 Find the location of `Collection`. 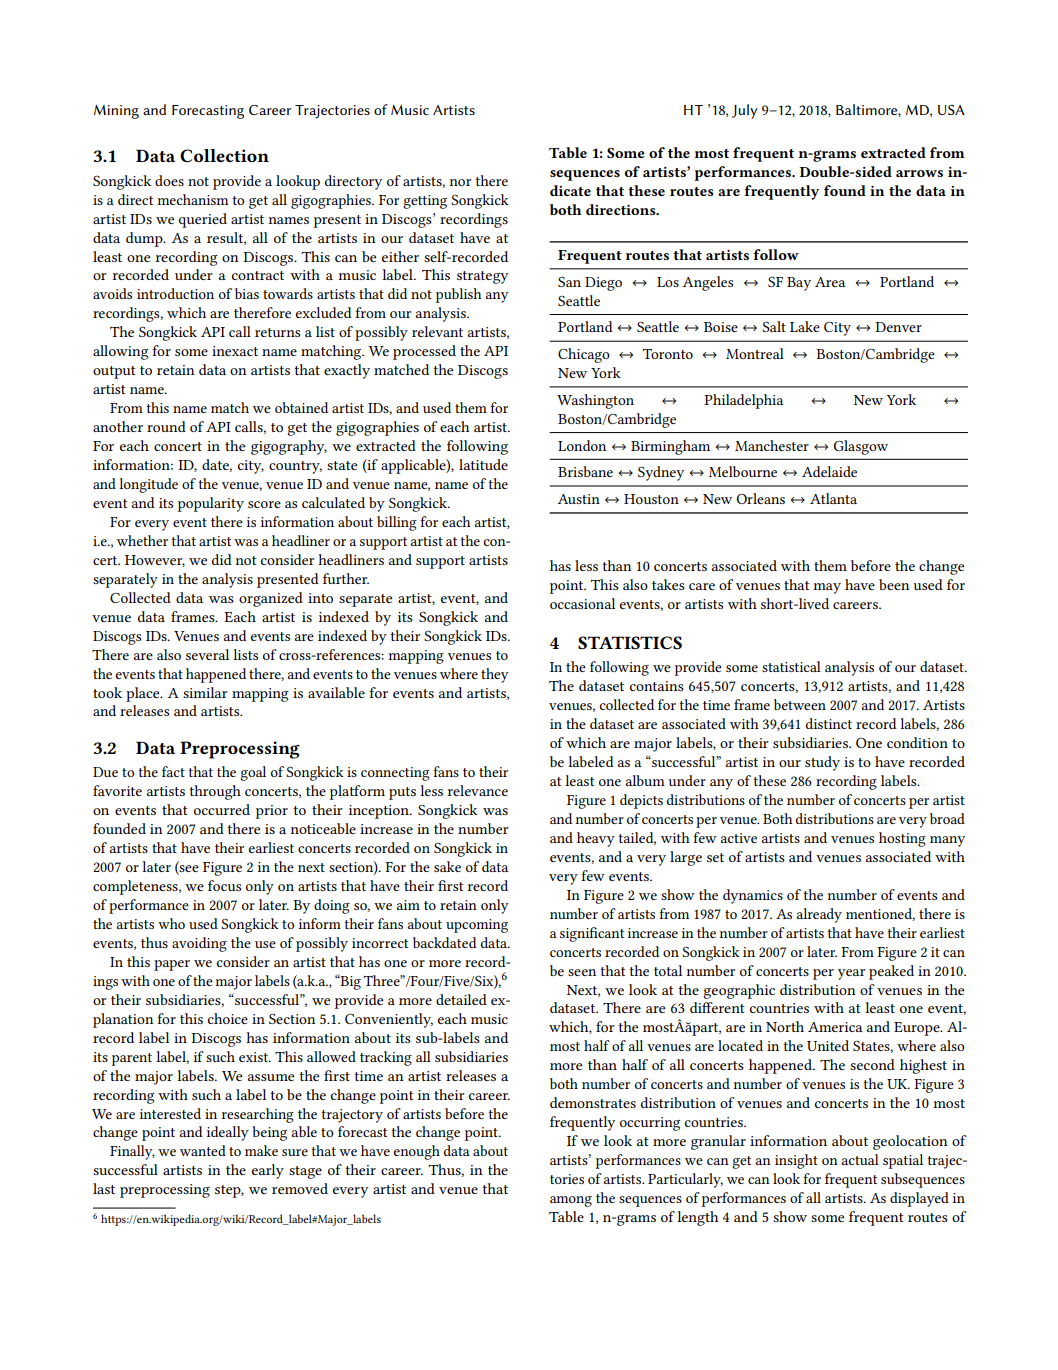

Collection is located at coordinates (224, 155).
